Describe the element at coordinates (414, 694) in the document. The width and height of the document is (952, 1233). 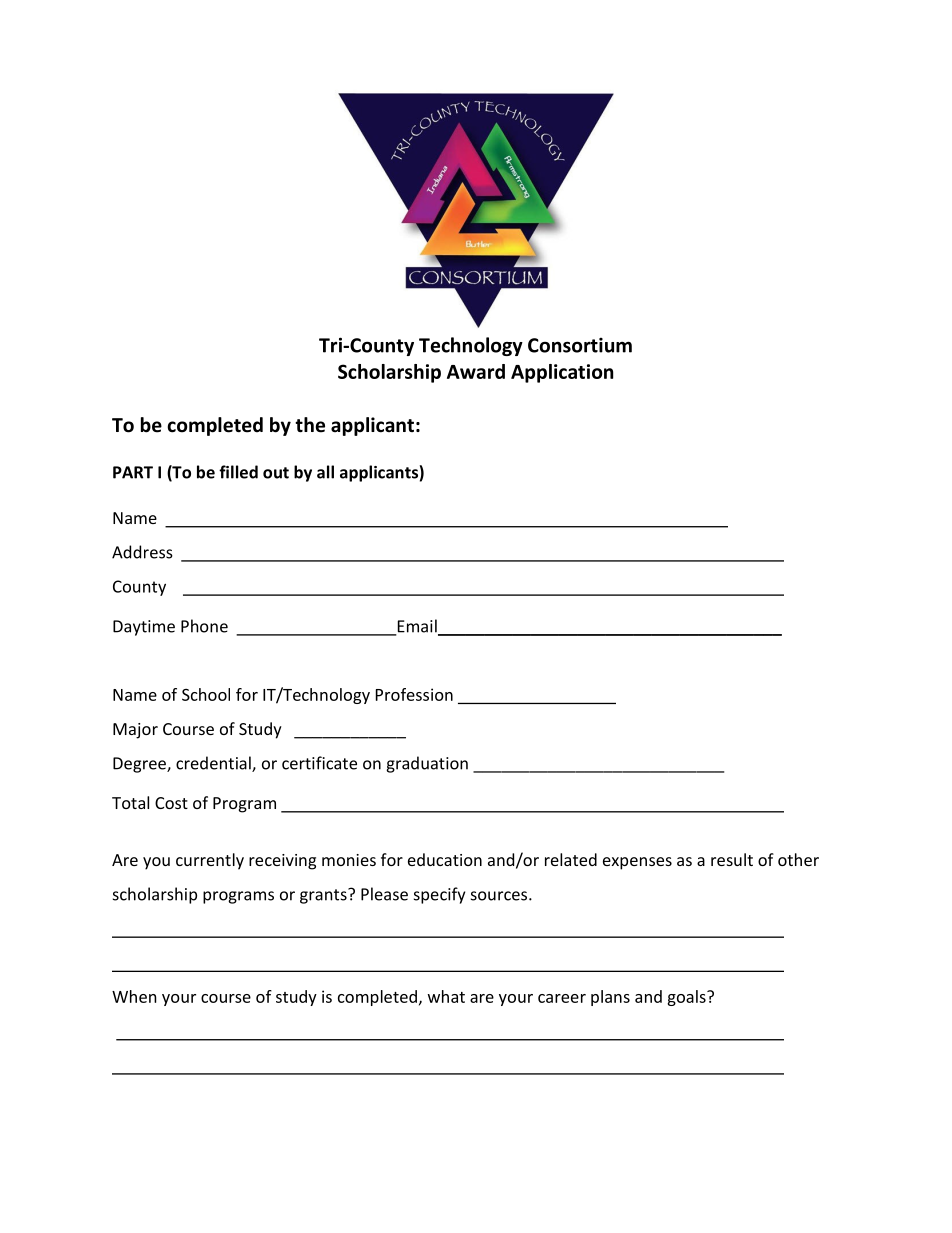
I see `Profession` at that location.
